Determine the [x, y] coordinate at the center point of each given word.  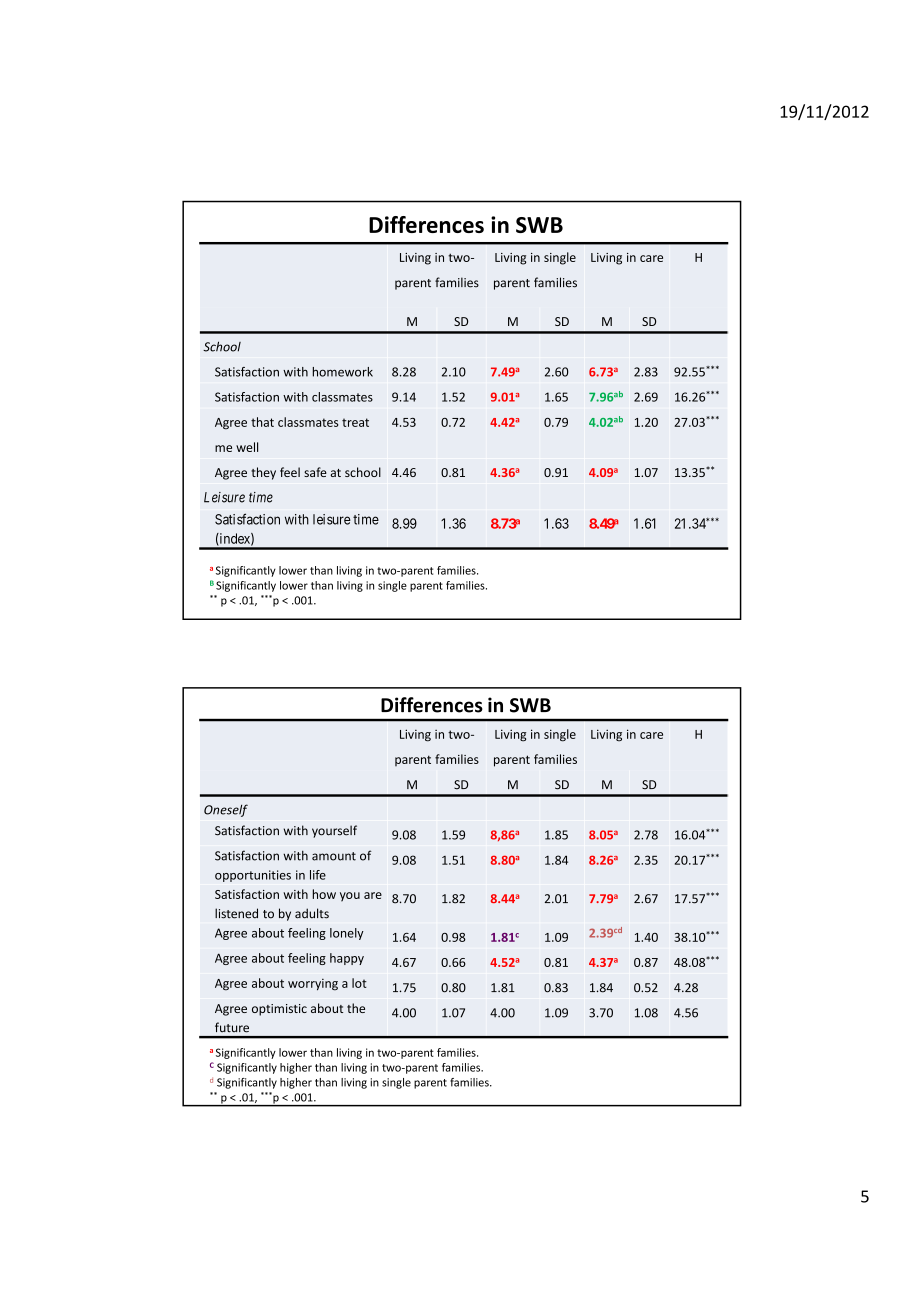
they [263, 473]
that [262, 422]
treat [355, 422]
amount [334, 856]
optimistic [279, 1010]
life [318, 875]
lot [359, 983]
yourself [334, 831]
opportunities [253, 876]
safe [315, 472]
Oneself [226, 810]
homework [342, 372]
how [324, 894]
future [232, 1027]
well [247, 447]
